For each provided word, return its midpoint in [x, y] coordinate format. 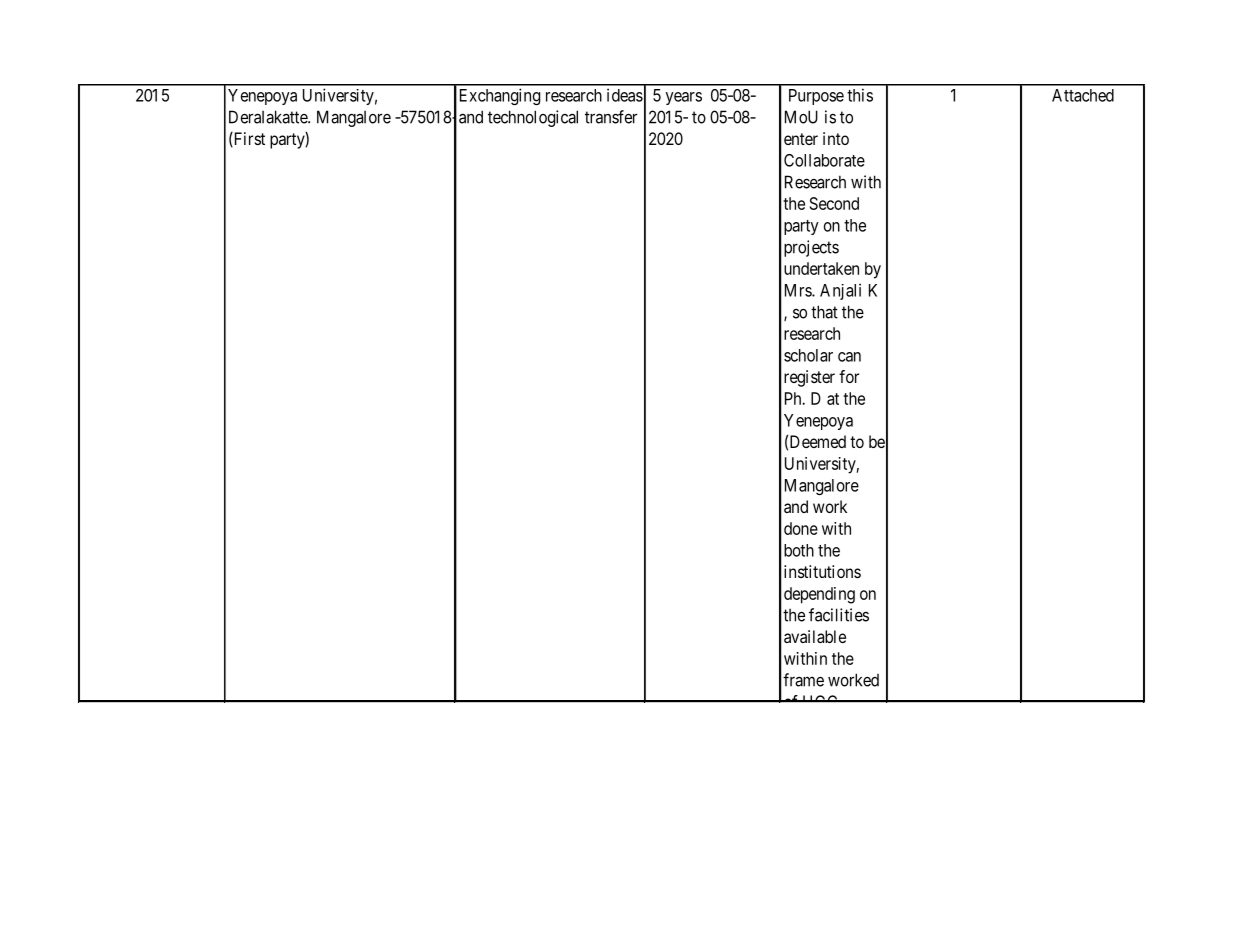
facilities [839, 615]
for [849, 376]
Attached [1083, 95]
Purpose [816, 97]
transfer [611, 117]
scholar [808, 355]
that [824, 312]
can [849, 357]
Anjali [840, 291]
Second [834, 203]
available [815, 636]
